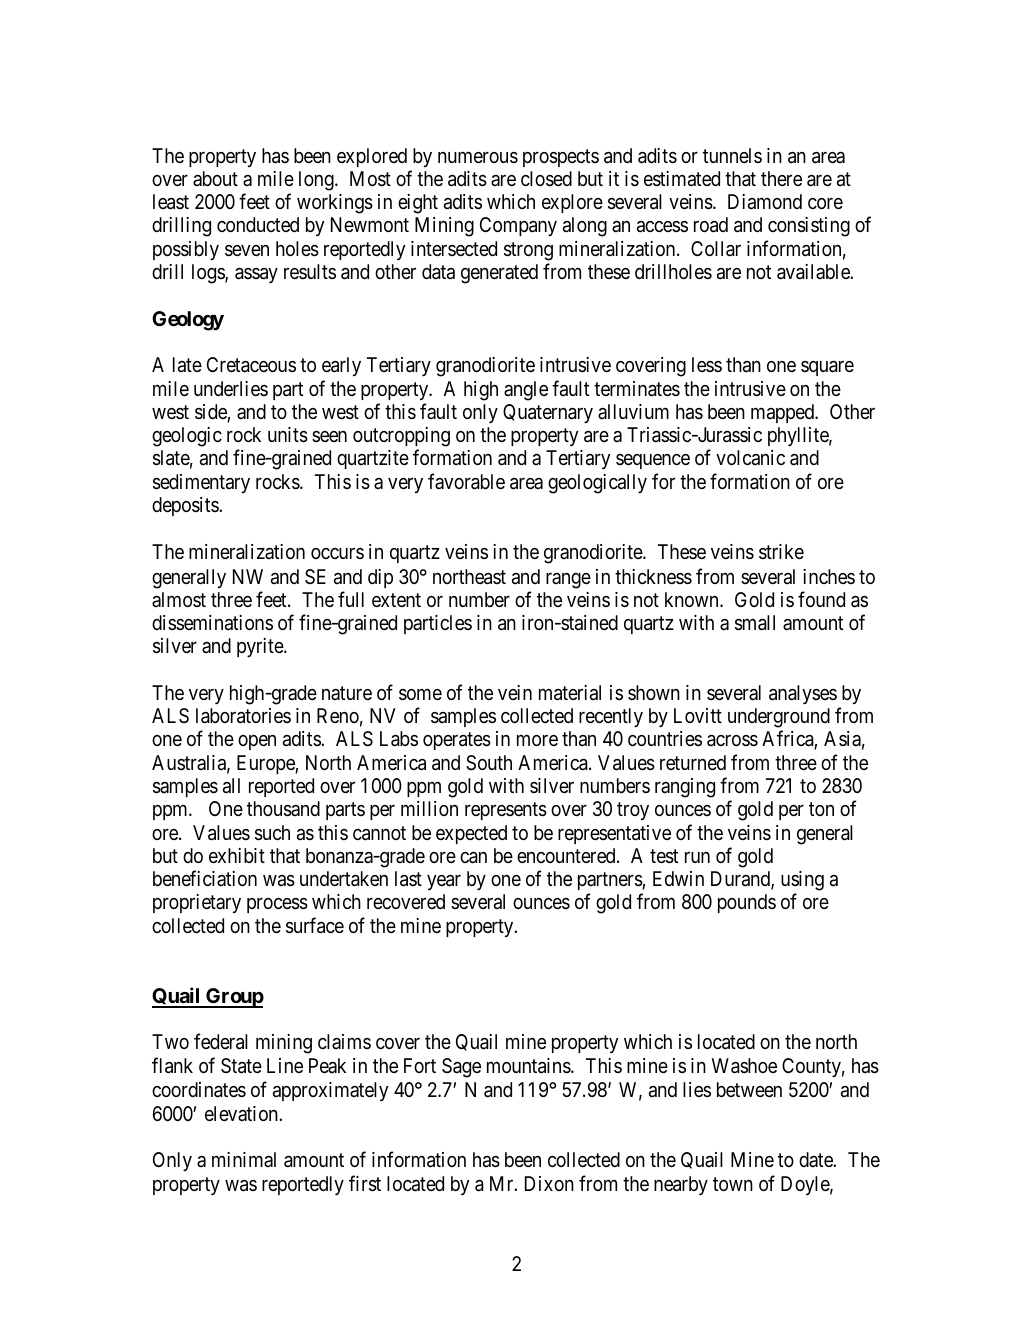 The width and height of the image is (1033, 1337). What do you see at coordinates (288, 435) in the image?
I see `units` at bounding box center [288, 435].
